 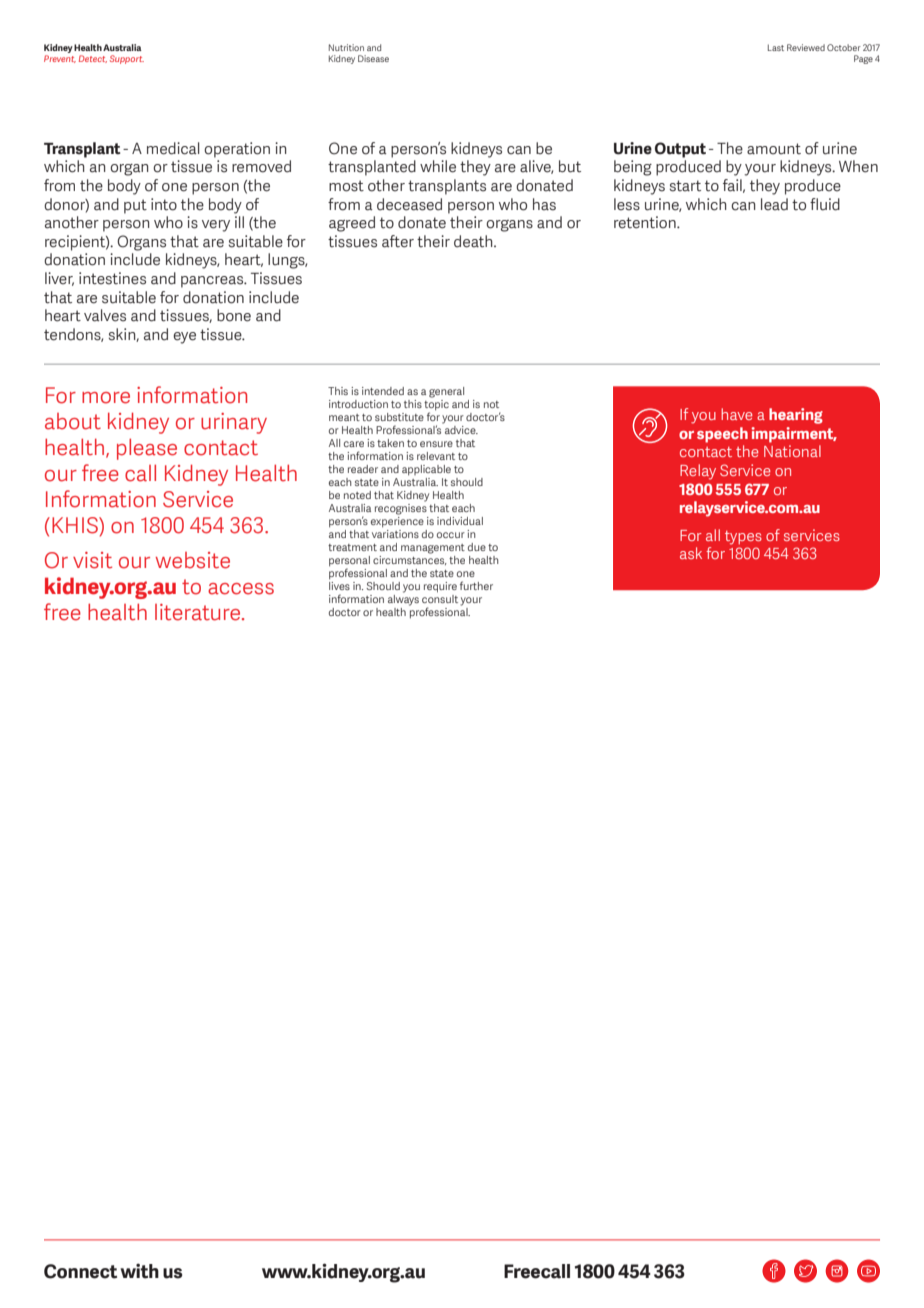 I want to click on with, so click(x=139, y=1271).
